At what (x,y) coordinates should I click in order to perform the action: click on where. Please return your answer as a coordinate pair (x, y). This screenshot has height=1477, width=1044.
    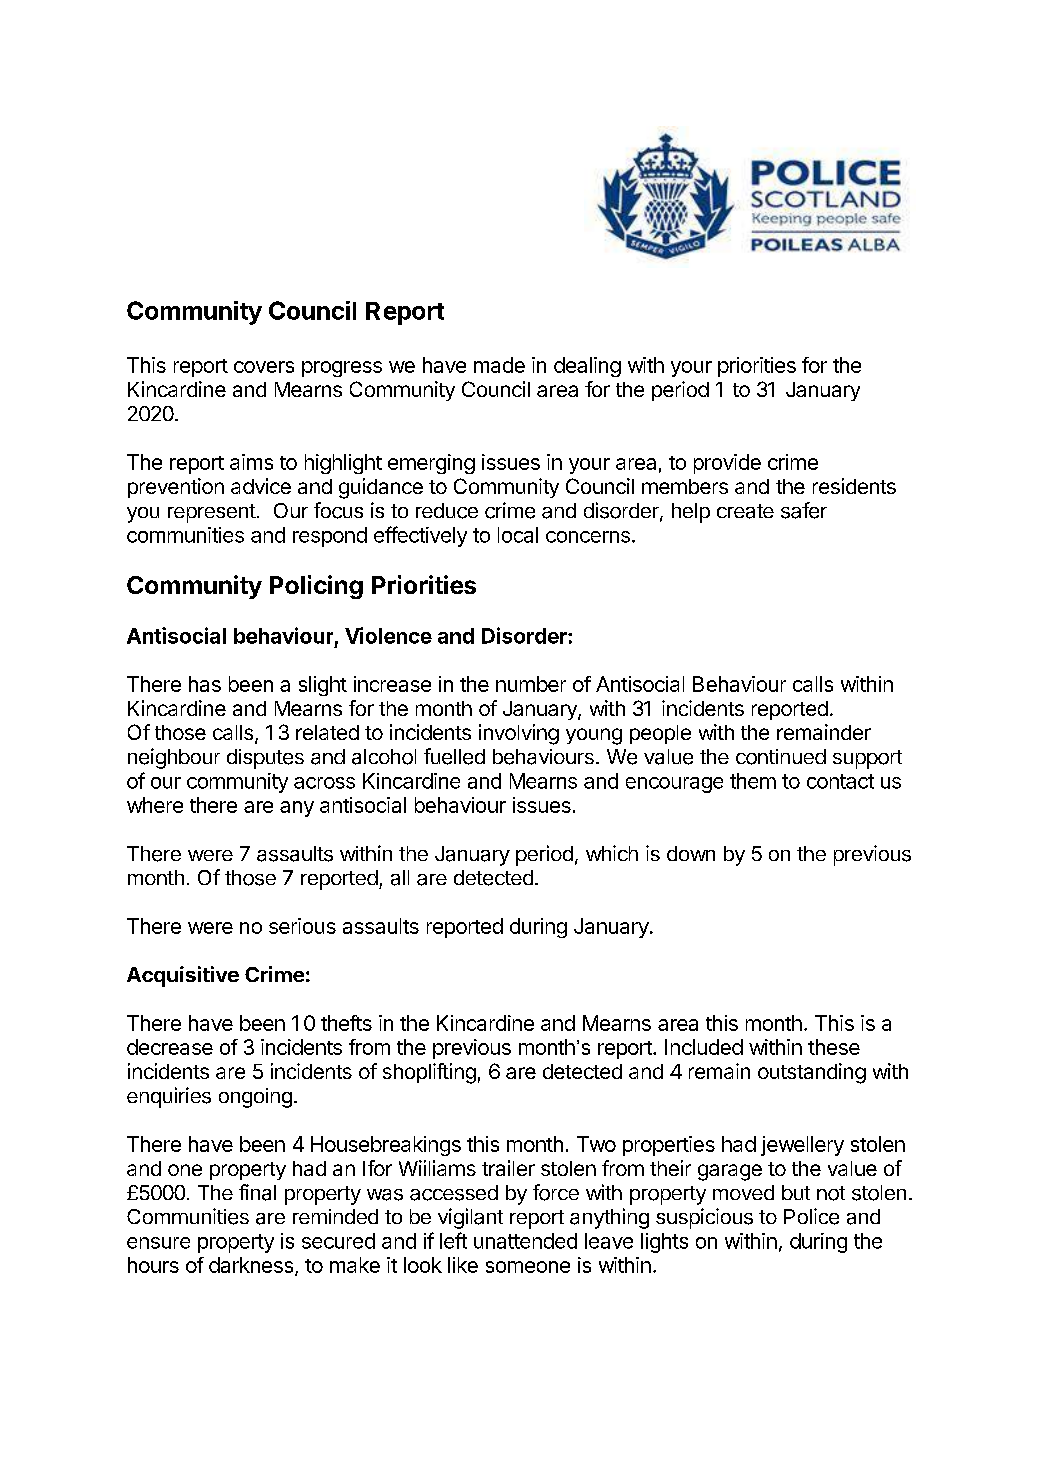
    Looking at the image, I should click on (155, 805).
